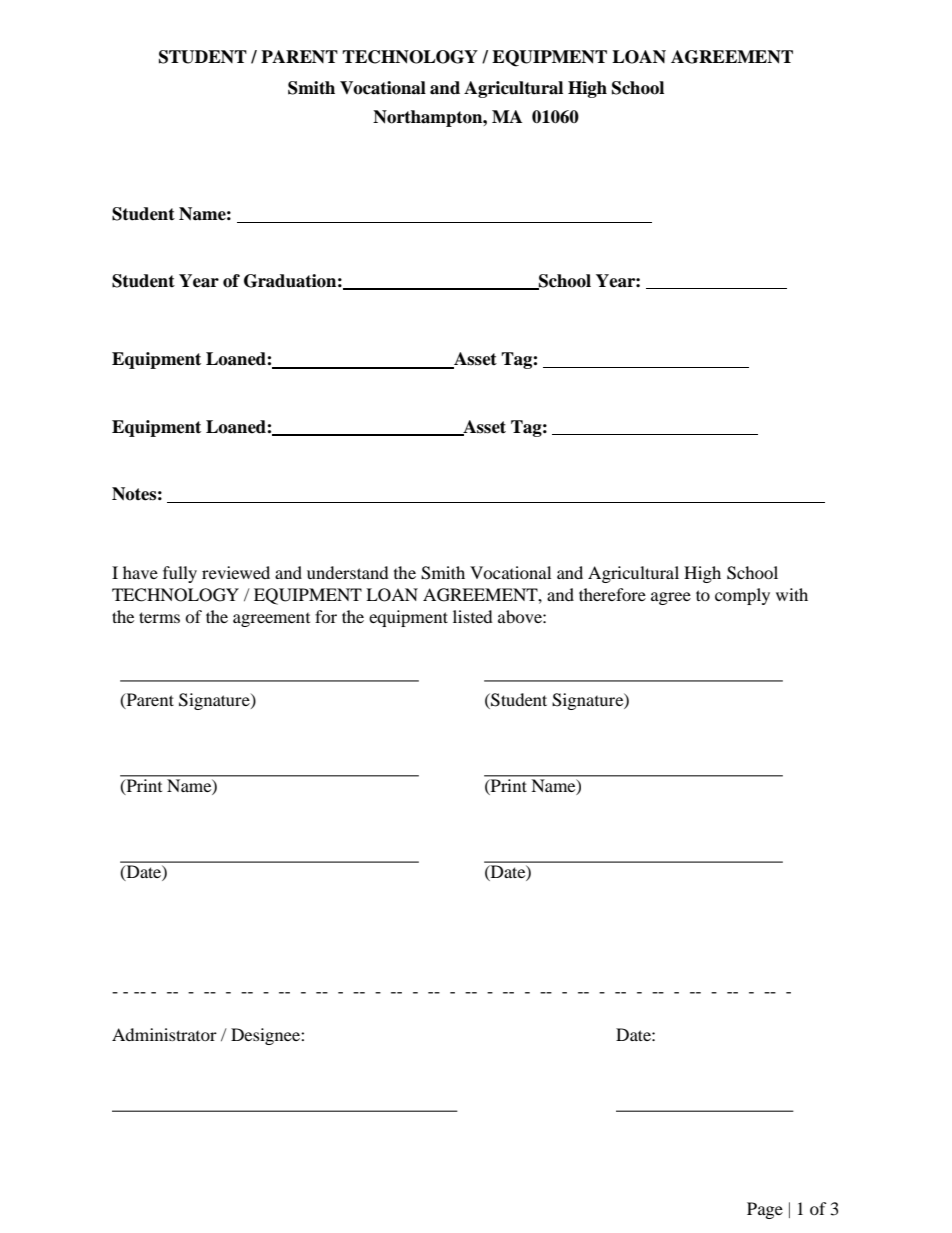  What do you see at coordinates (473, 616) in the screenshot?
I see `listed` at bounding box center [473, 616].
